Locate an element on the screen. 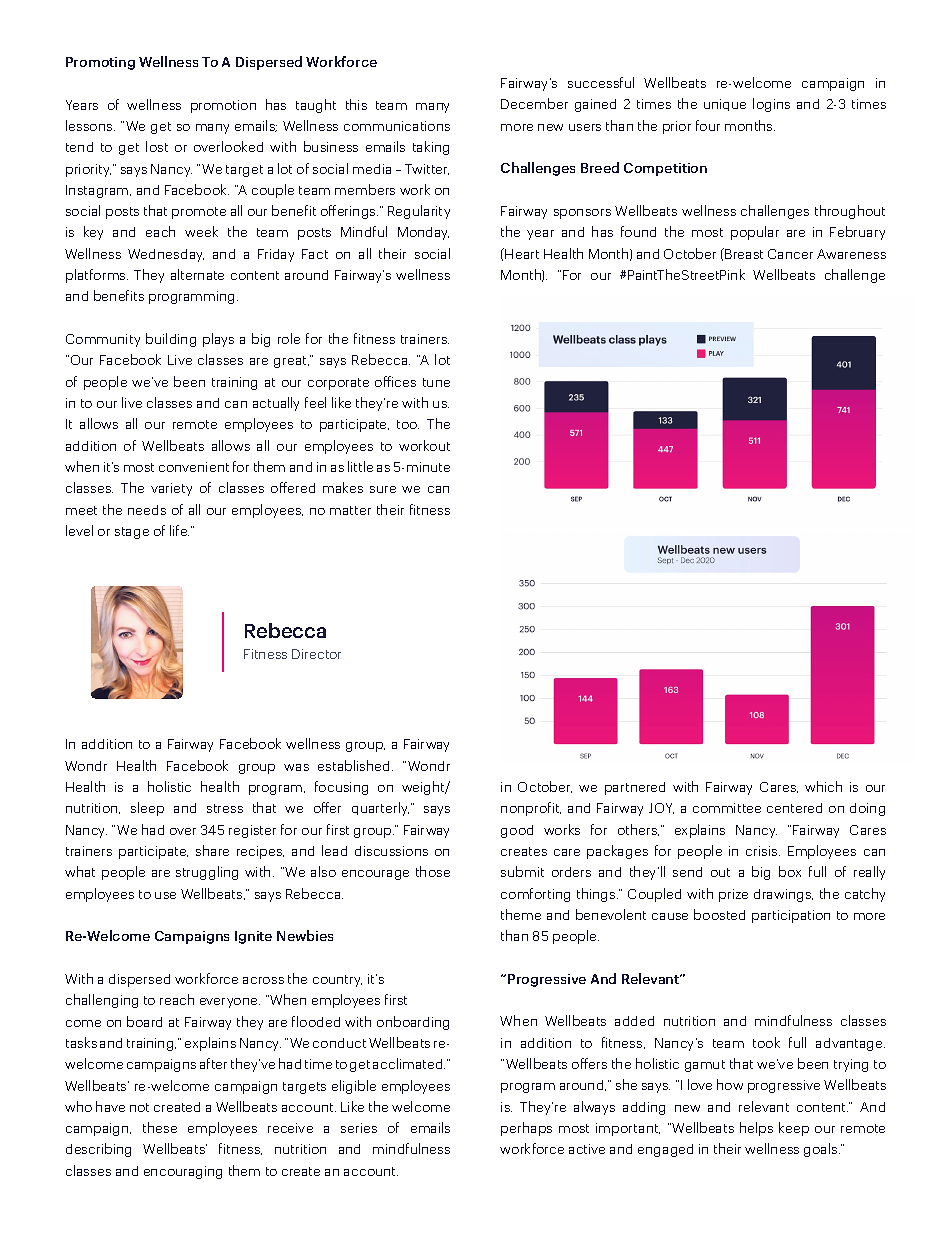  logins is located at coordinates (771, 105).
